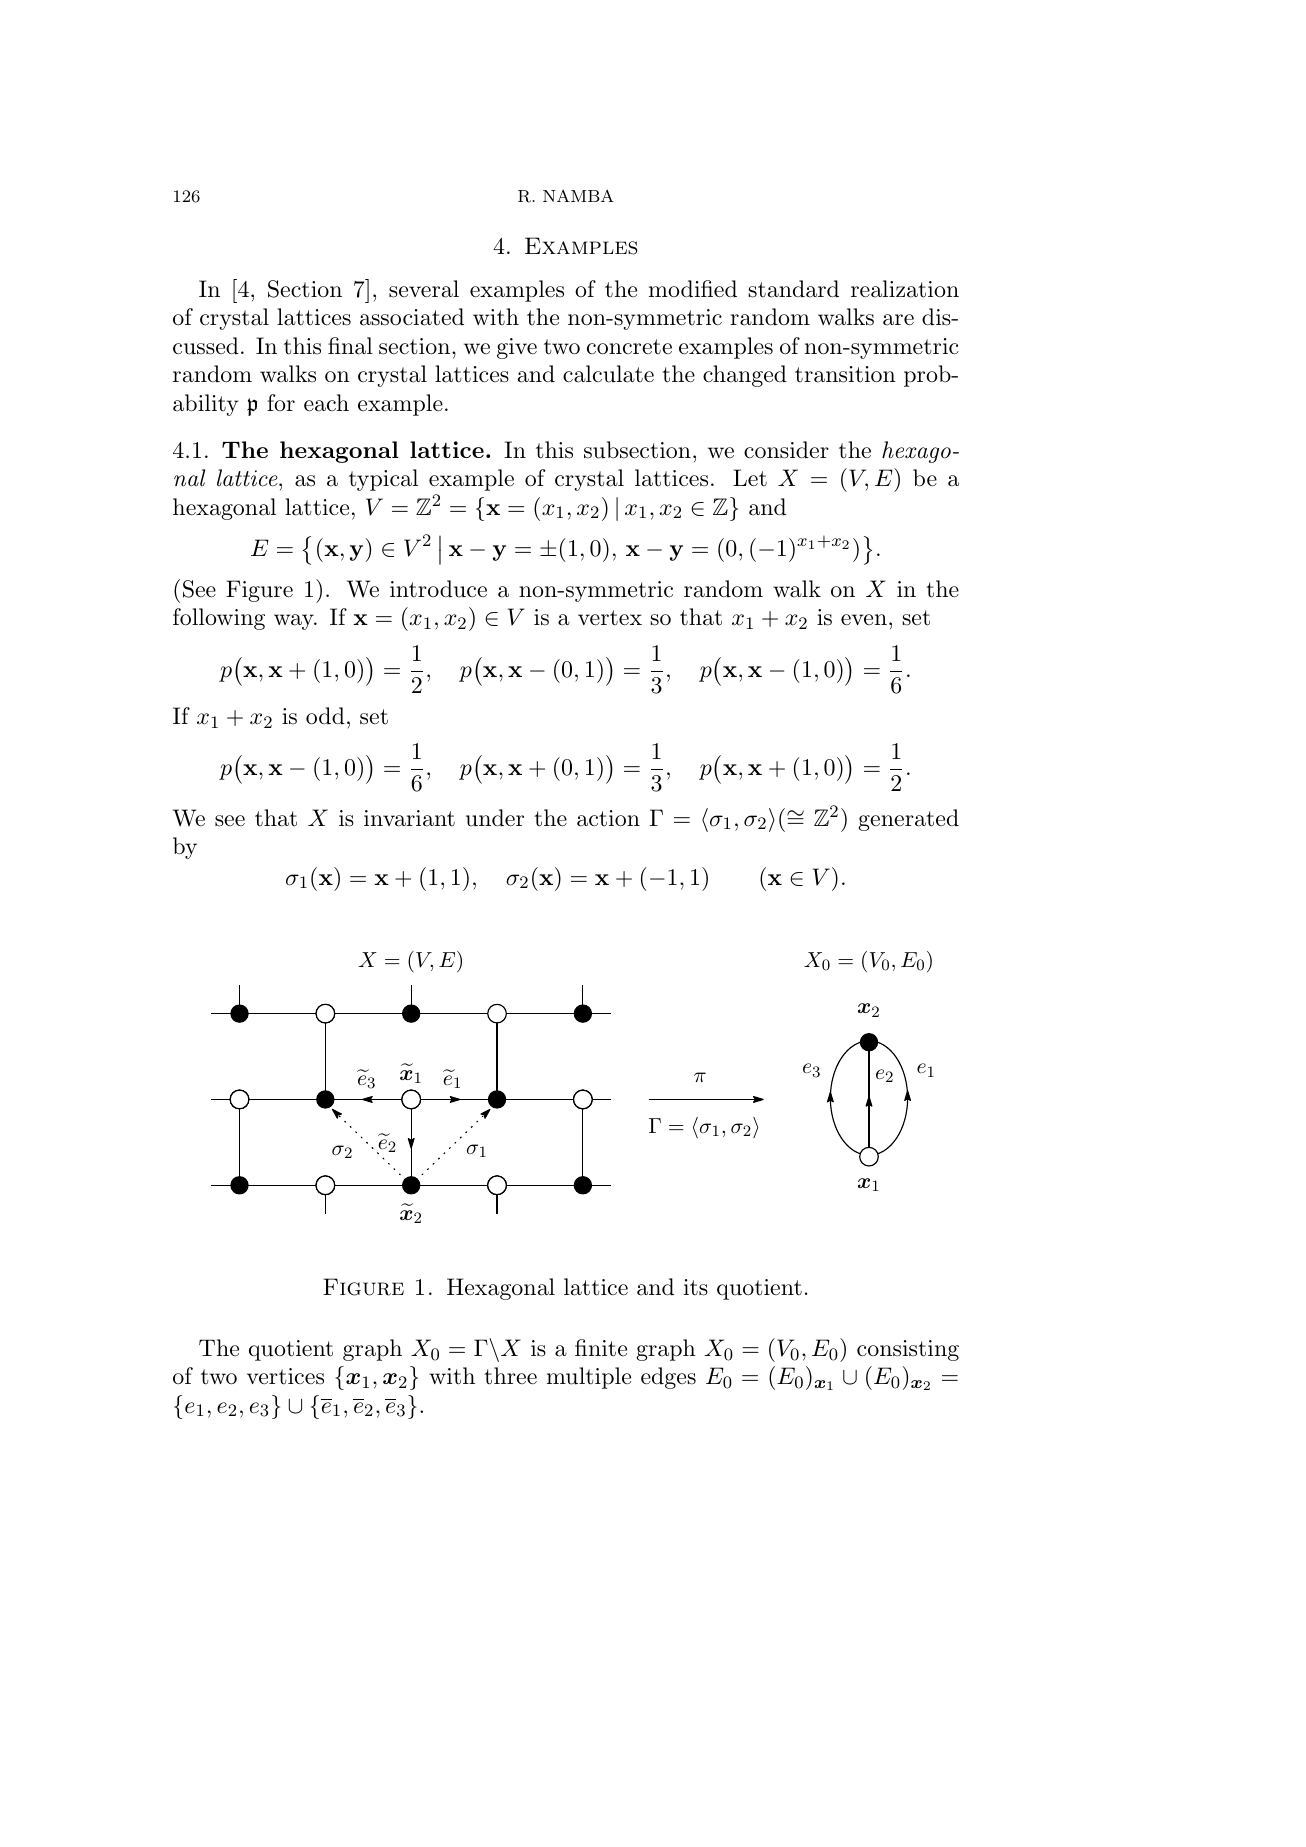 This screenshot has width=1306, height=1847. Describe the element at coordinates (696, 1287) in the screenshot. I see `its` at that location.
